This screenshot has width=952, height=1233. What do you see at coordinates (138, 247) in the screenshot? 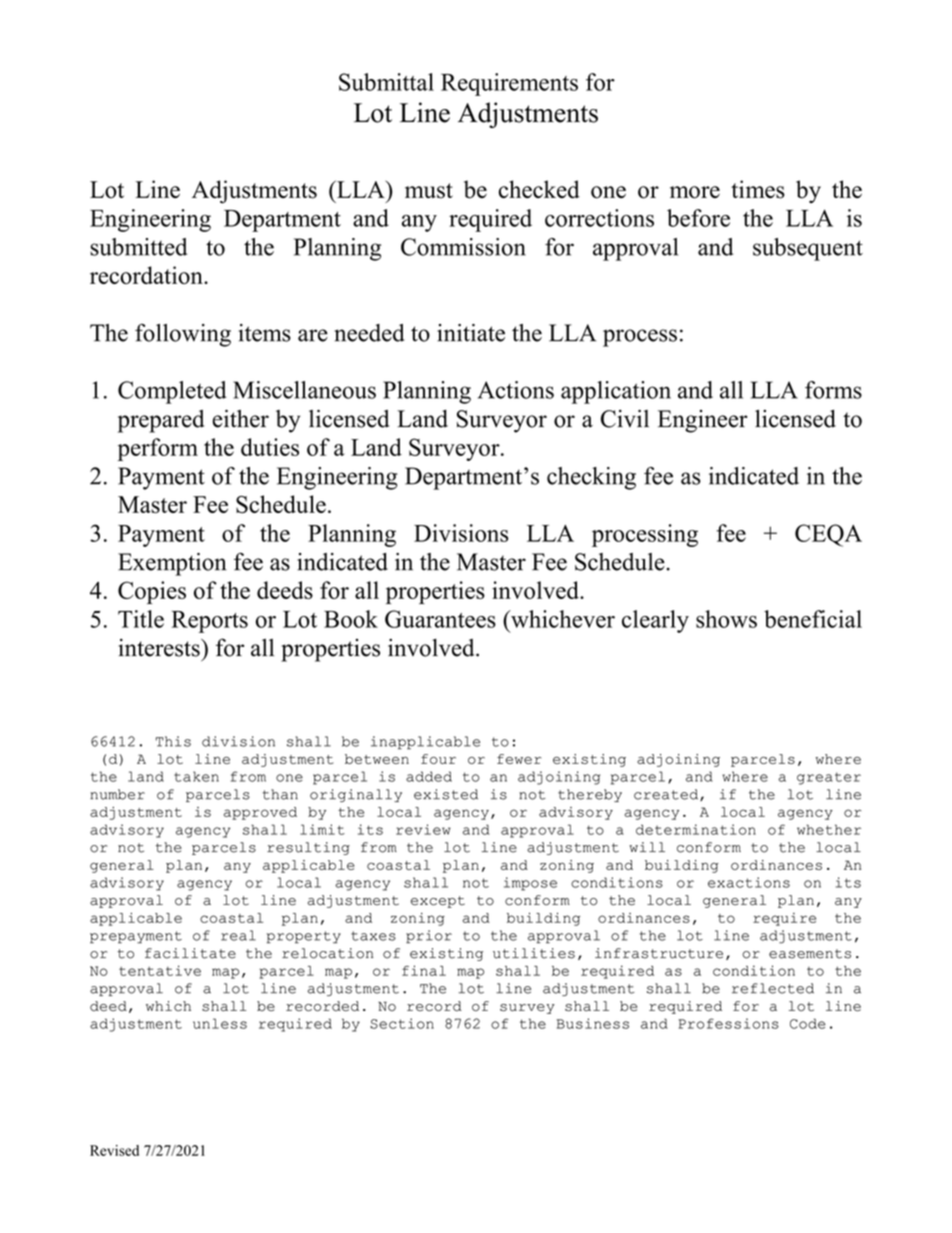
I see `submitted` at bounding box center [138, 247].
